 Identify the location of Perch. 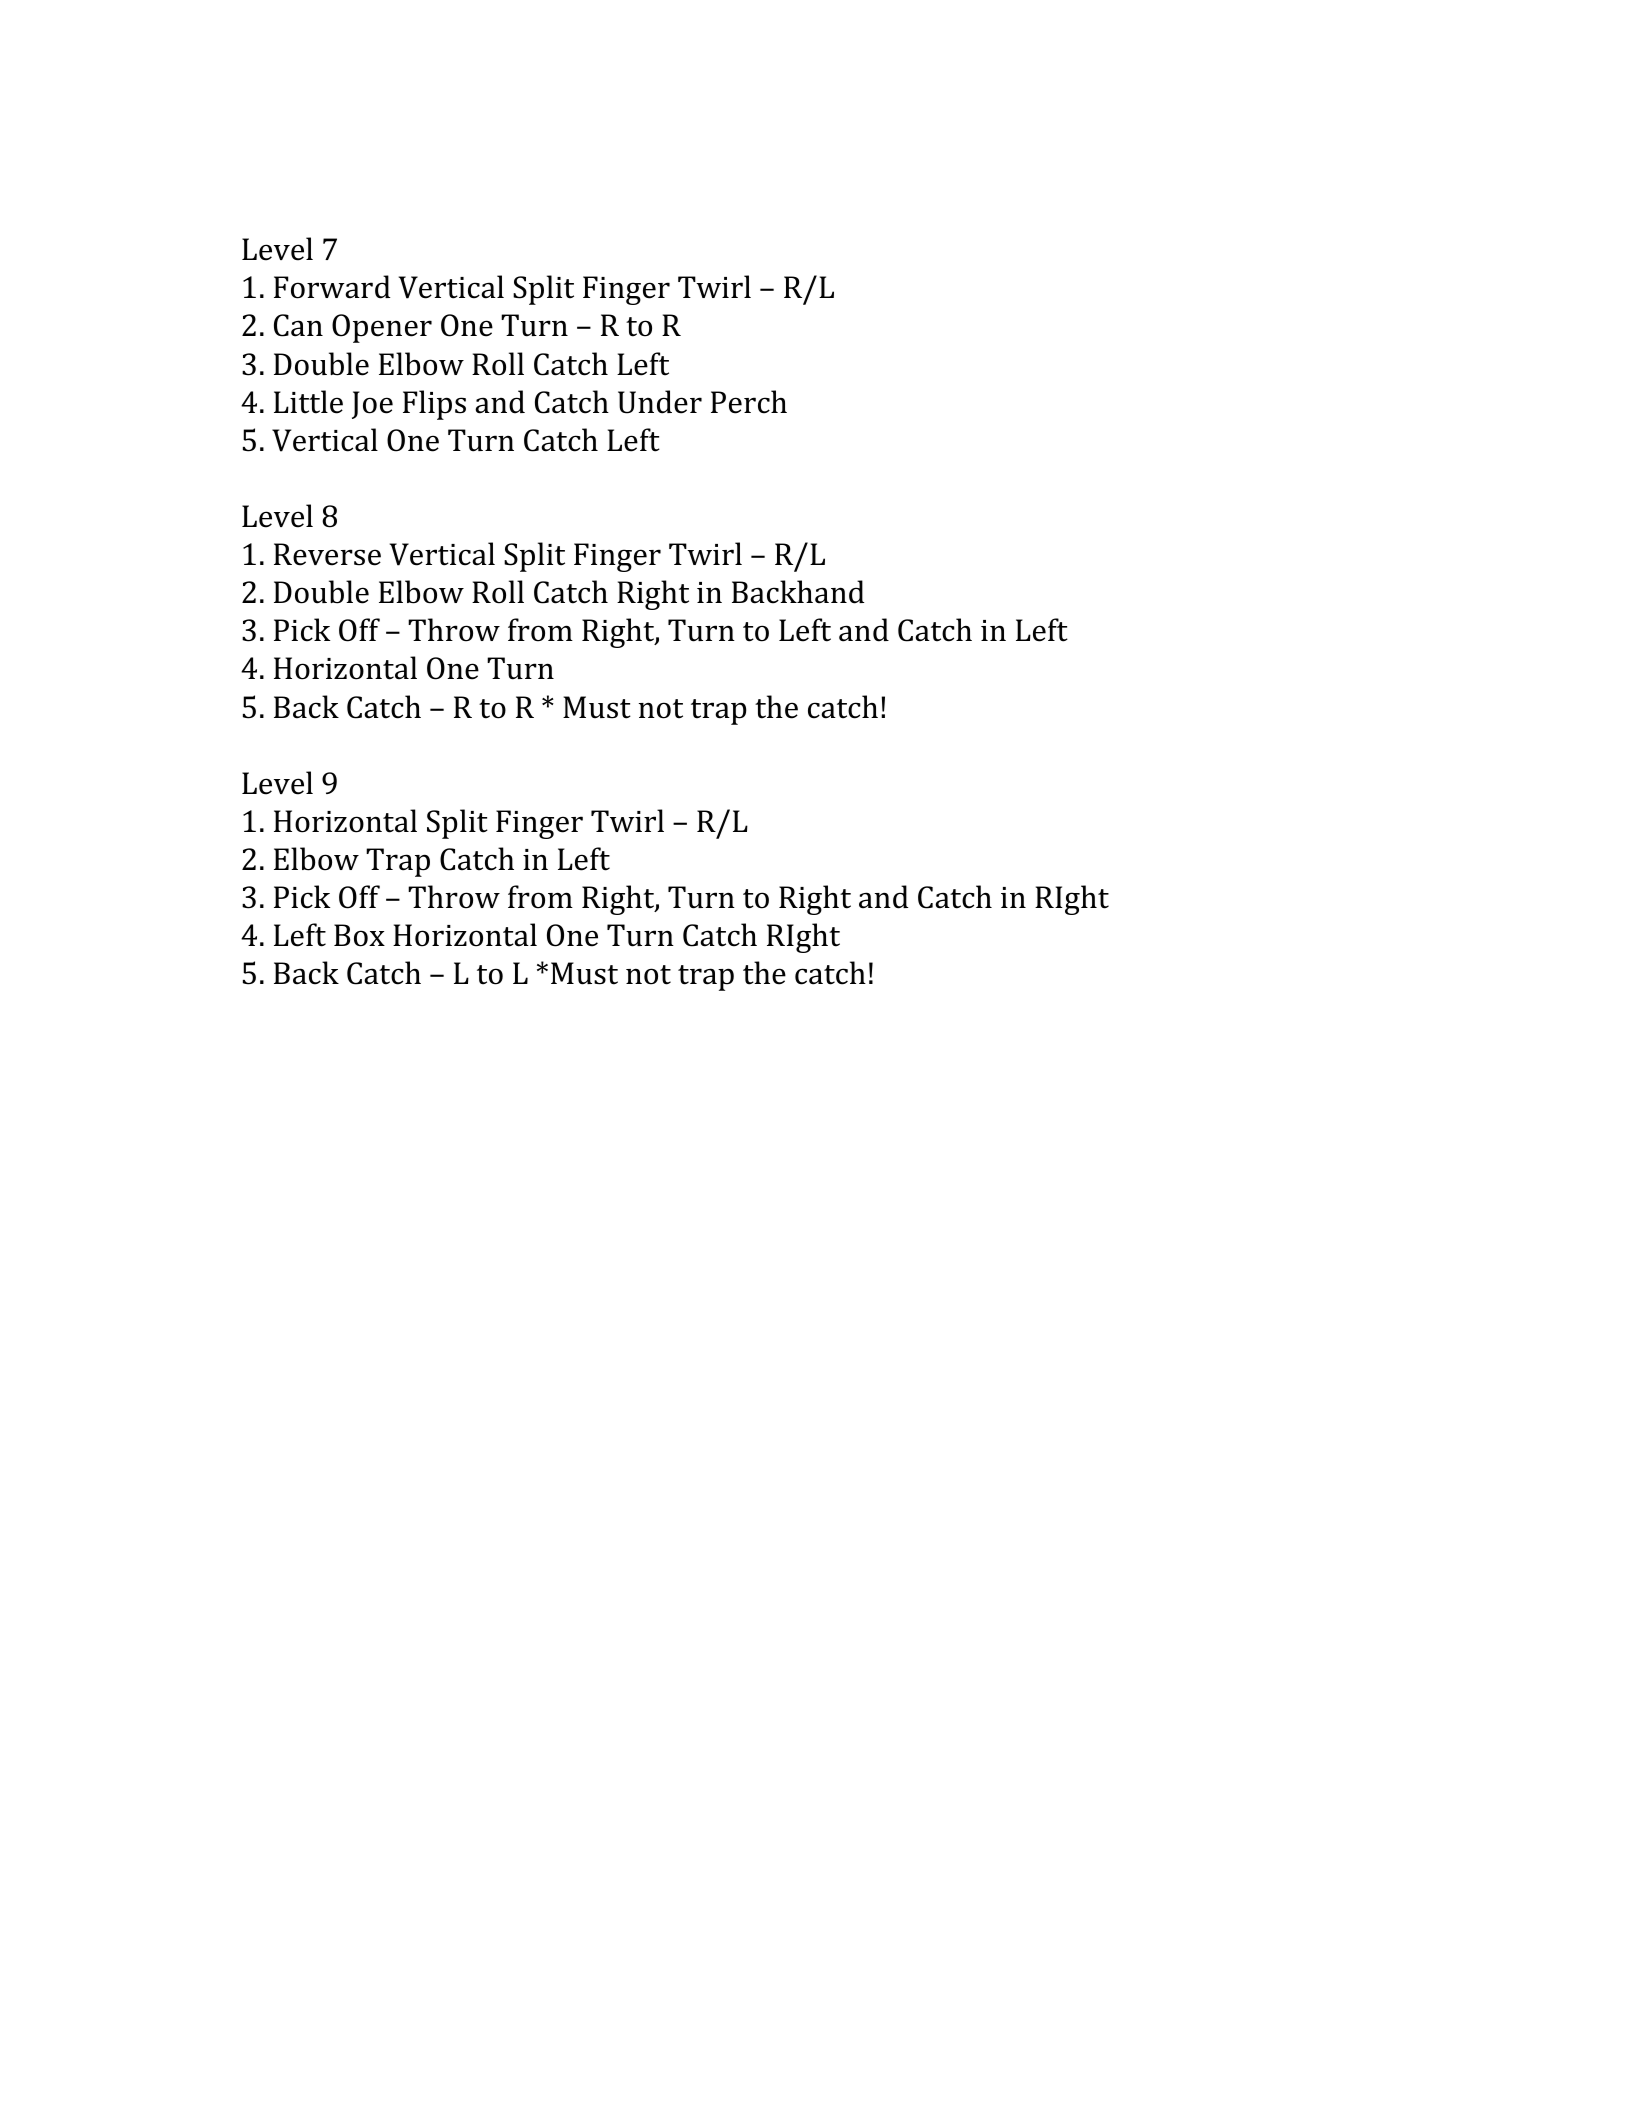
(749, 402).
